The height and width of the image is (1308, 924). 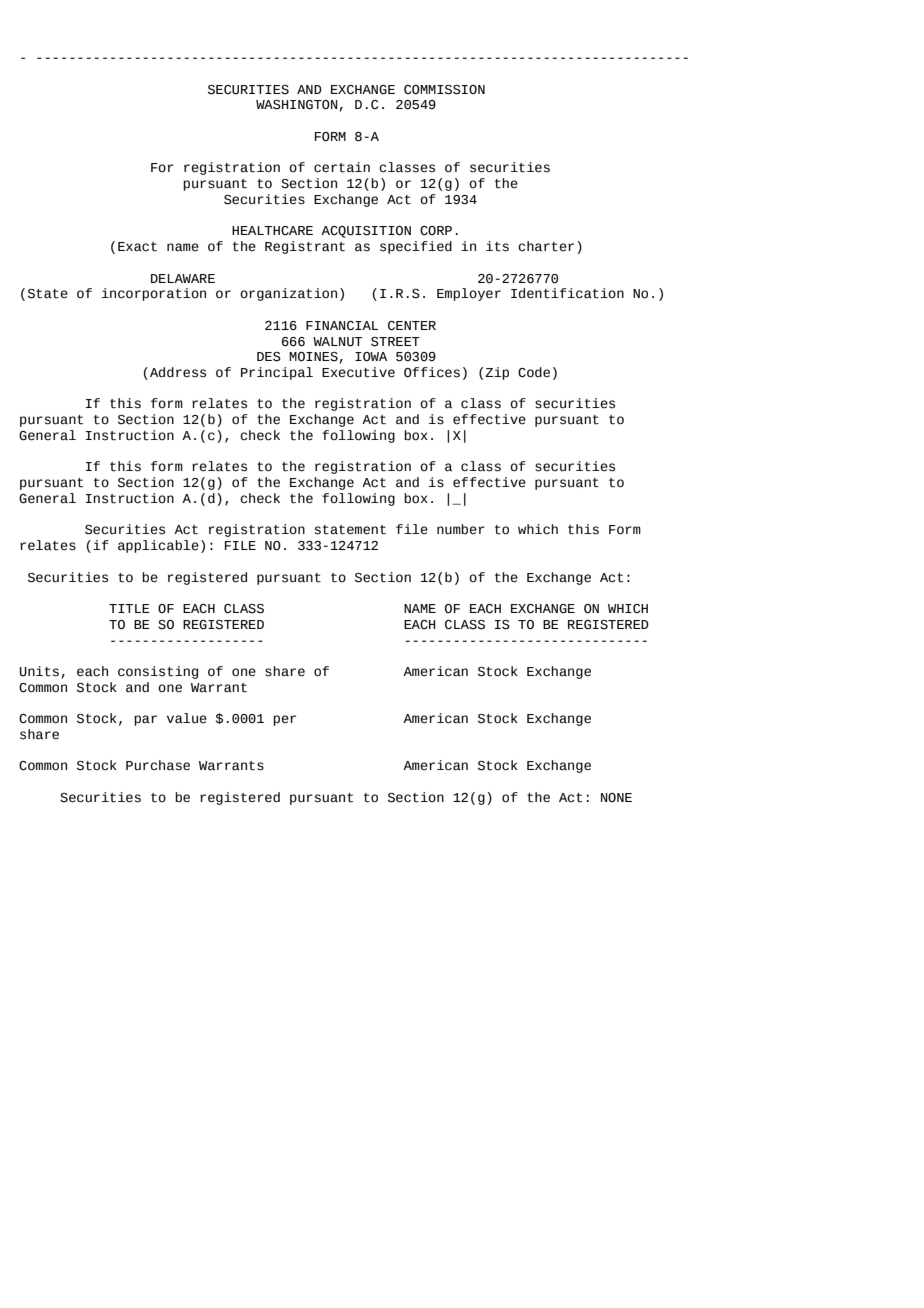 I want to click on per, so click(x=284, y=720).
